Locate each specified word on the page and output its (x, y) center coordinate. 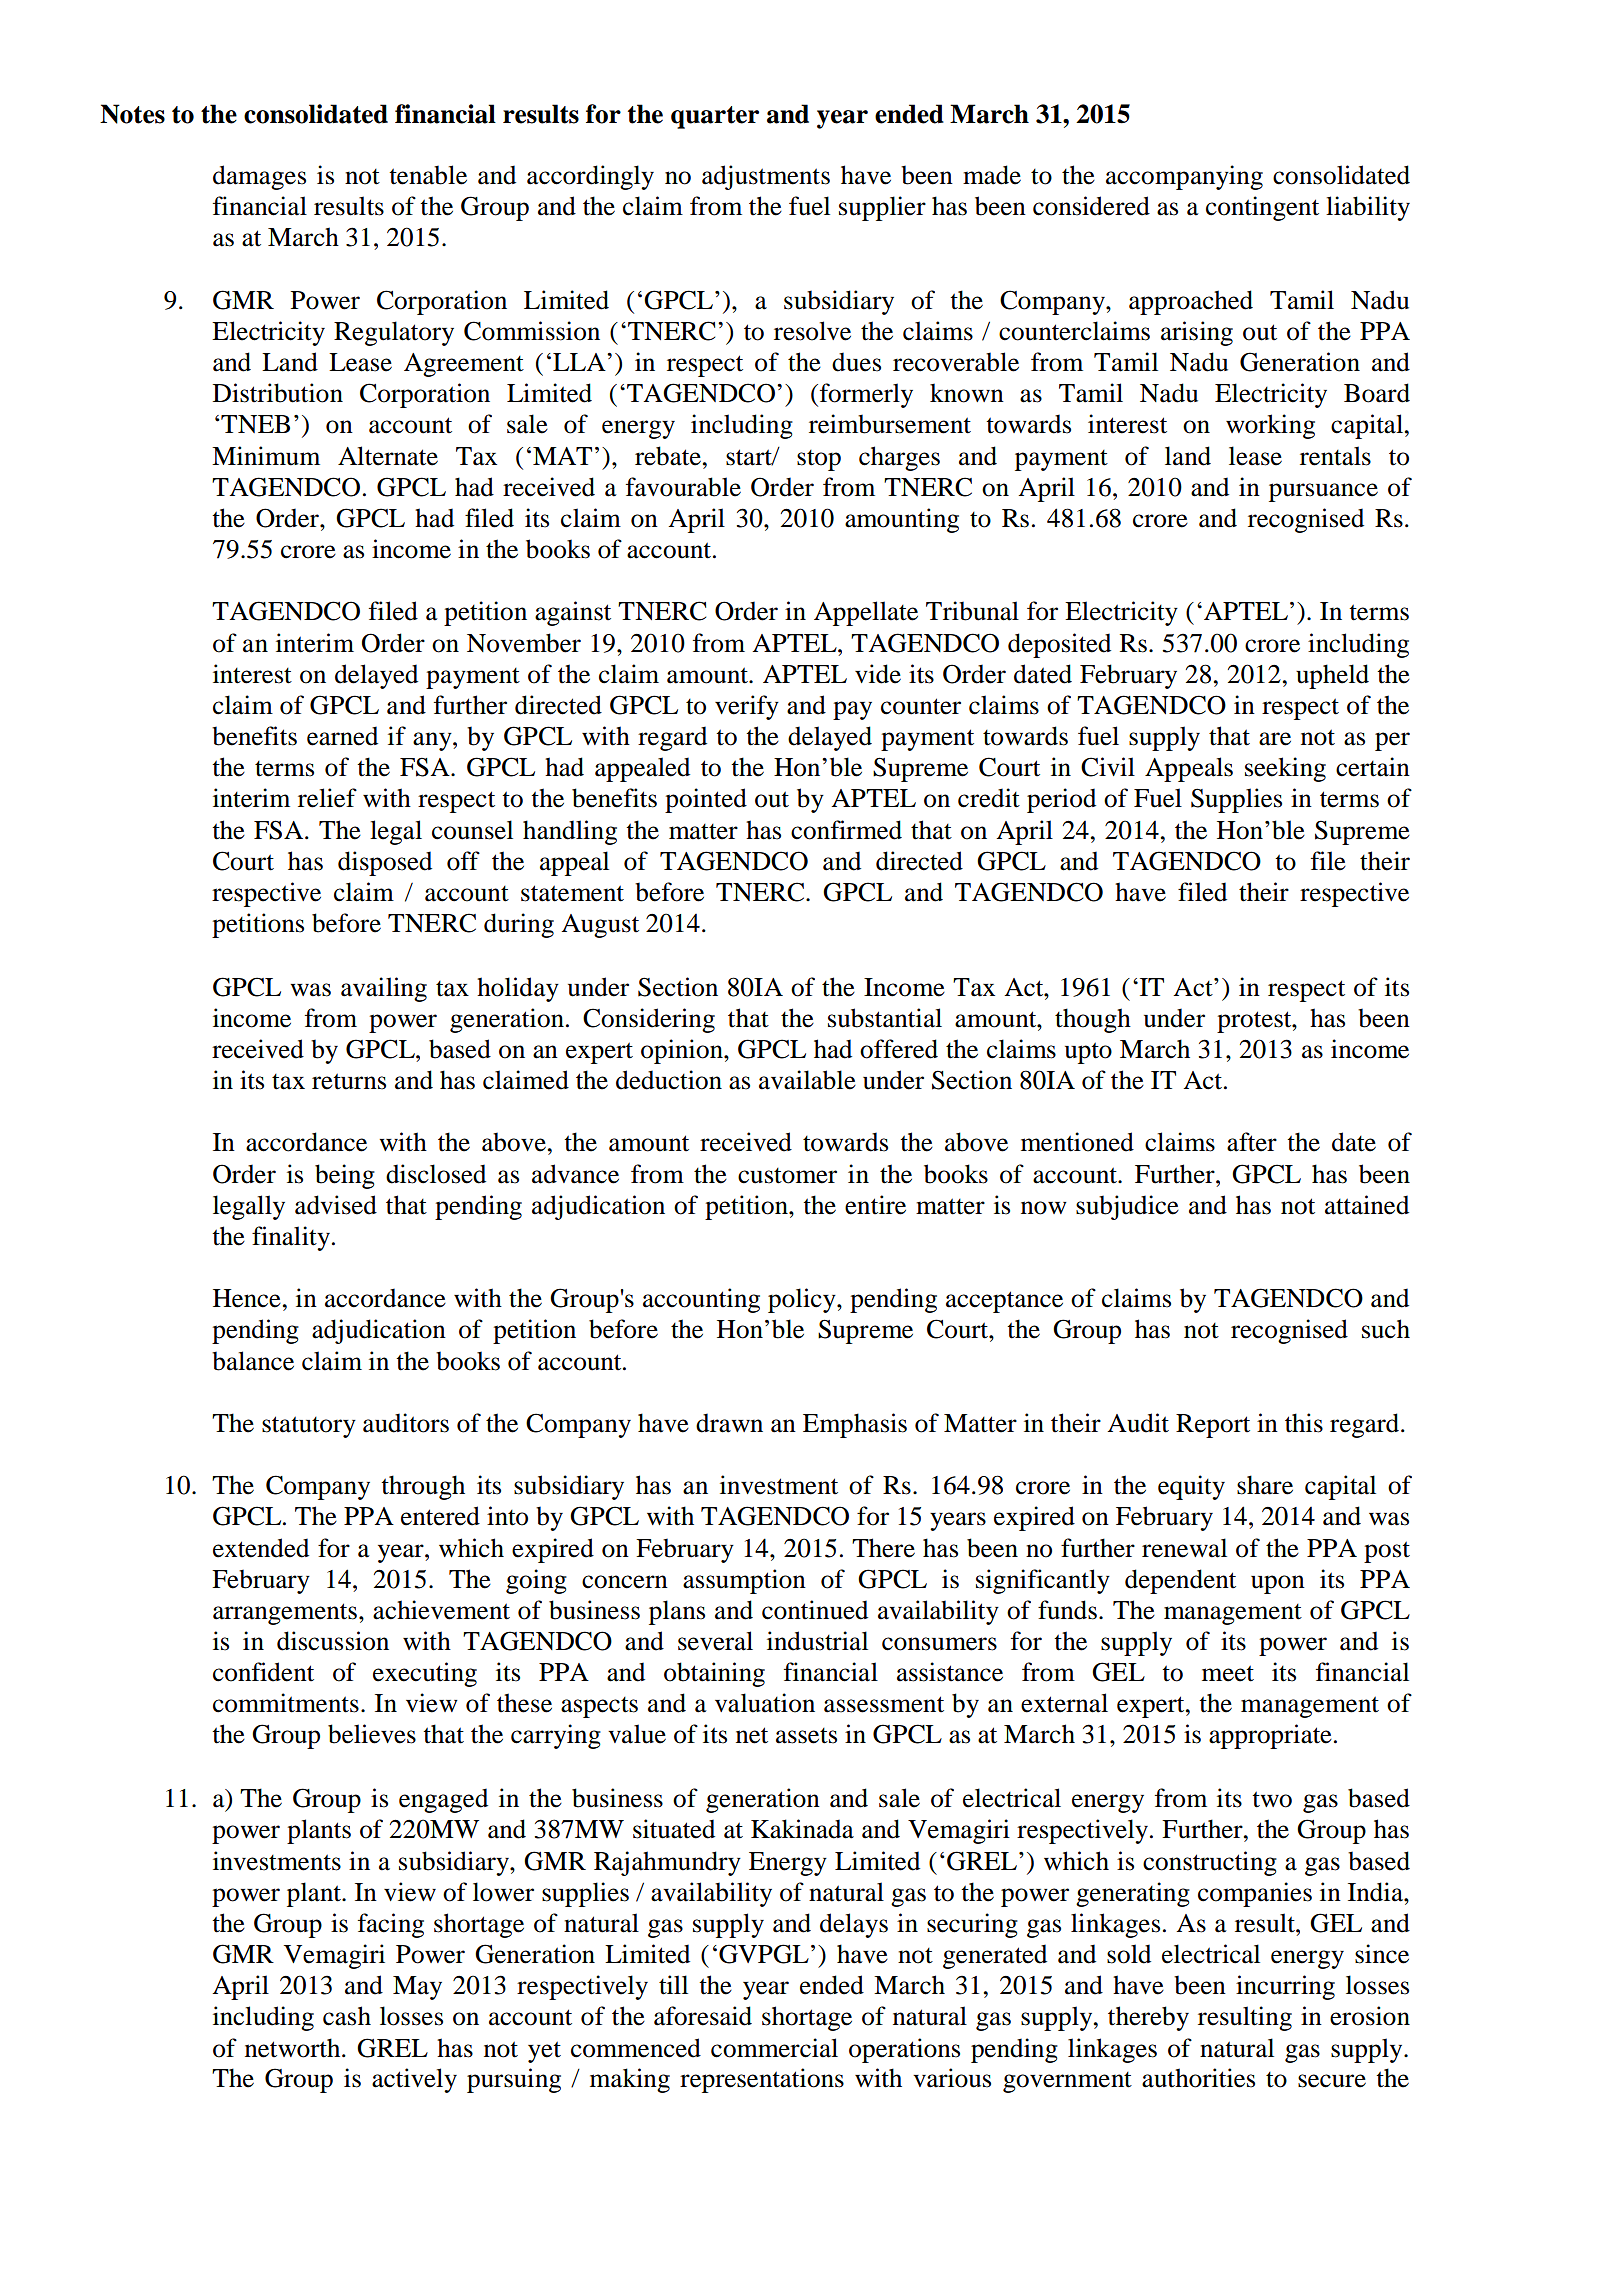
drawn (729, 1423)
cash (347, 2016)
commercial (774, 2048)
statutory (309, 1427)
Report (1213, 1426)
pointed (706, 800)
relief (327, 798)
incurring (1285, 1987)
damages (259, 177)
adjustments (766, 177)
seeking (1285, 769)
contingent (1262, 208)
